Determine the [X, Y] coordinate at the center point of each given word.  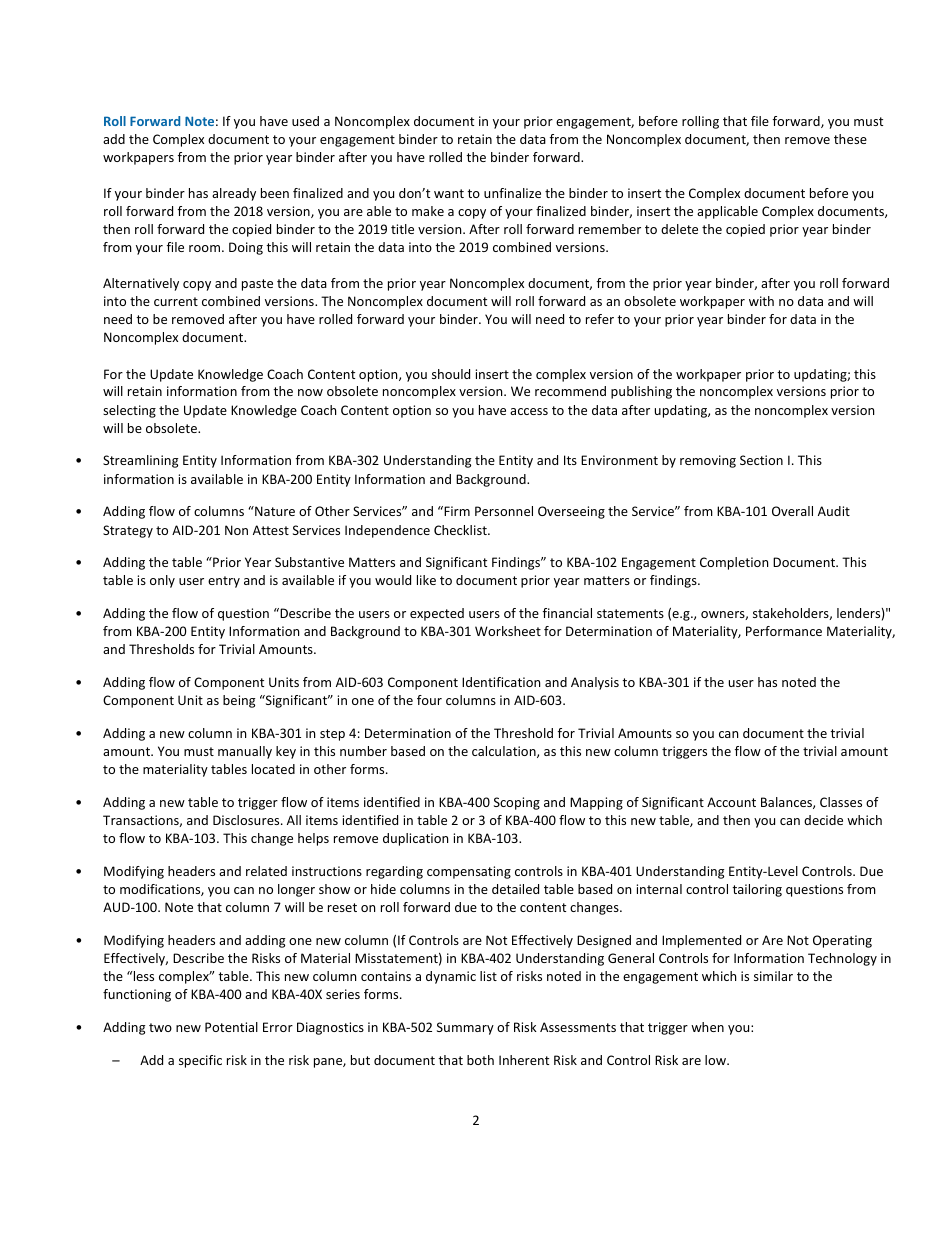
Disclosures [247, 820]
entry [224, 582]
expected [437, 614]
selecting [129, 411]
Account [731, 802]
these [850, 139]
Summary [465, 1028]
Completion [734, 563]
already [234, 194]
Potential [231, 1027]
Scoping [517, 803]
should [451, 374]
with [761, 301]
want [449, 193]
